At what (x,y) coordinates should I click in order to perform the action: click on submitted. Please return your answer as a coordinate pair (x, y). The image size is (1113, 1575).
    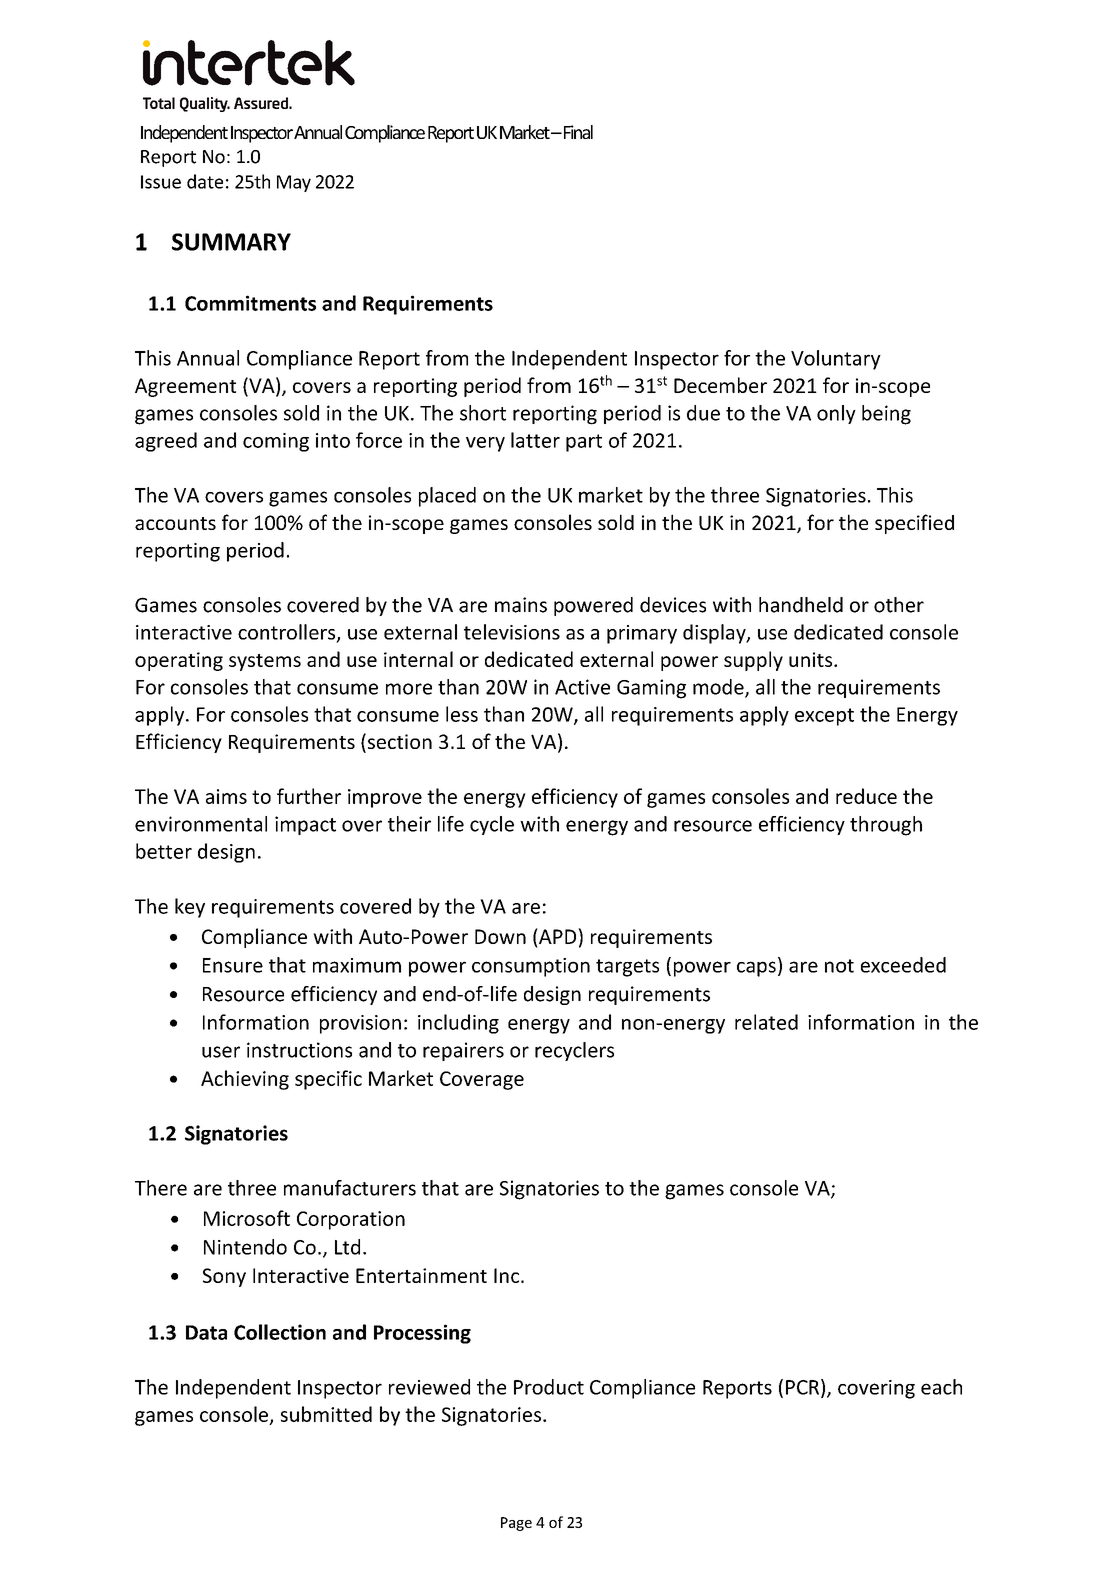
    Looking at the image, I should click on (326, 1414).
